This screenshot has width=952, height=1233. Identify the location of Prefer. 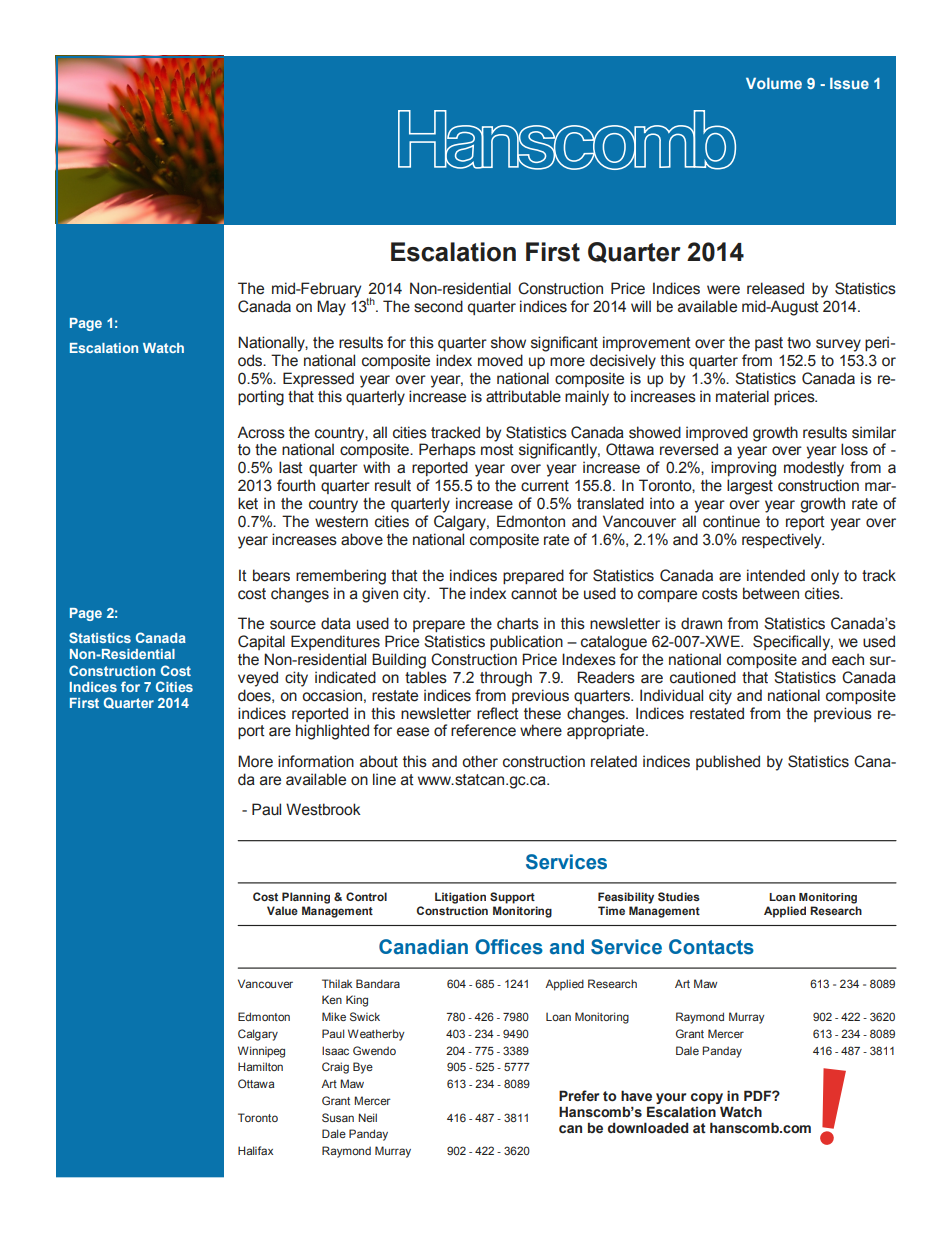
(579, 1096).
